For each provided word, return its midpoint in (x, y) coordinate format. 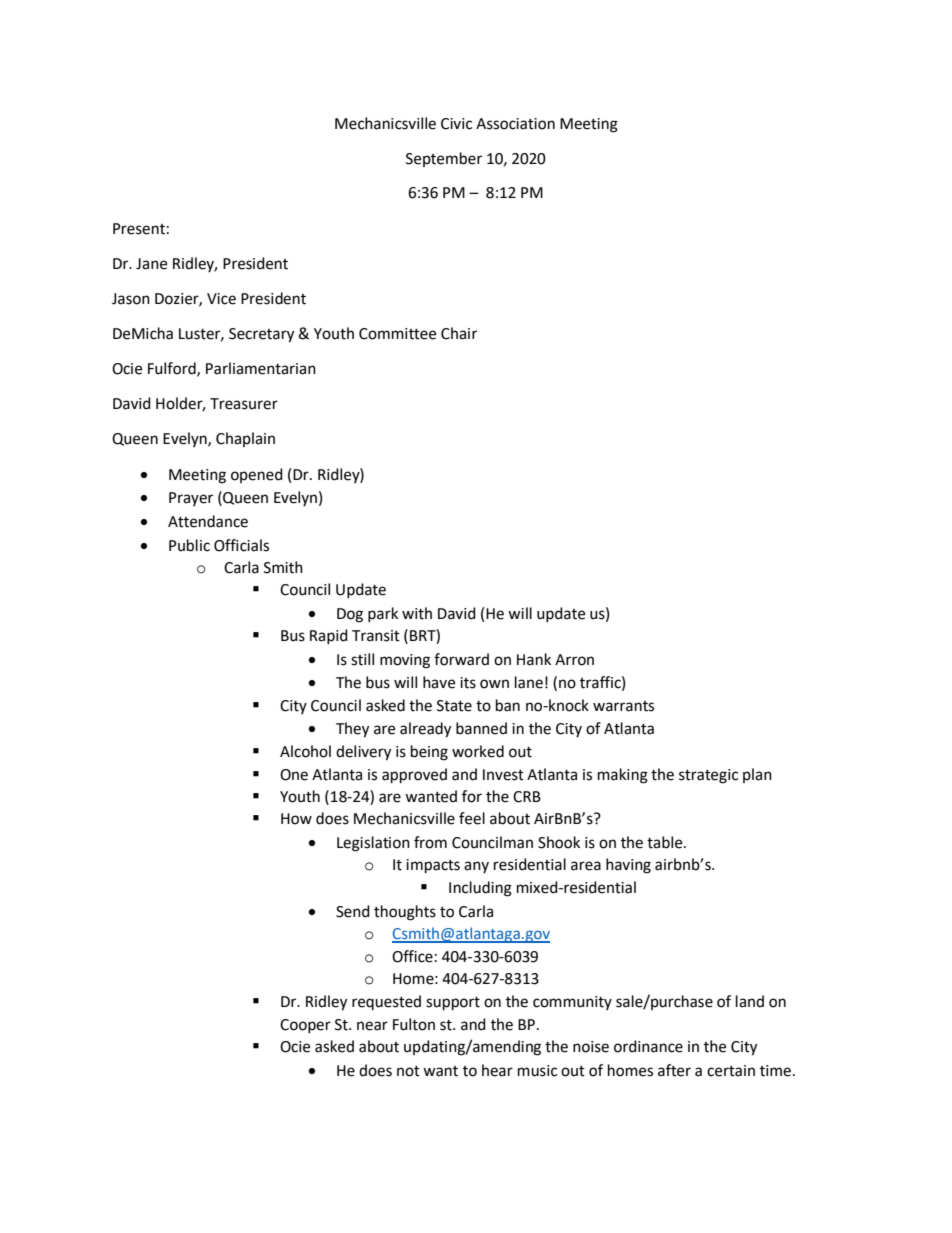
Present (139, 229)
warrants (623, 706)
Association (515, 124)
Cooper (305, 1026)
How (296, 819)
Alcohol (305, 751)
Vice (221, 299)
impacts (433, 866)
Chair (459, 333)
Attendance (208, 521)
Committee (397, 334)
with (417, 613)
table (666, 842)
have (439, 682)
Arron (574, 660)
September (444, 159)
